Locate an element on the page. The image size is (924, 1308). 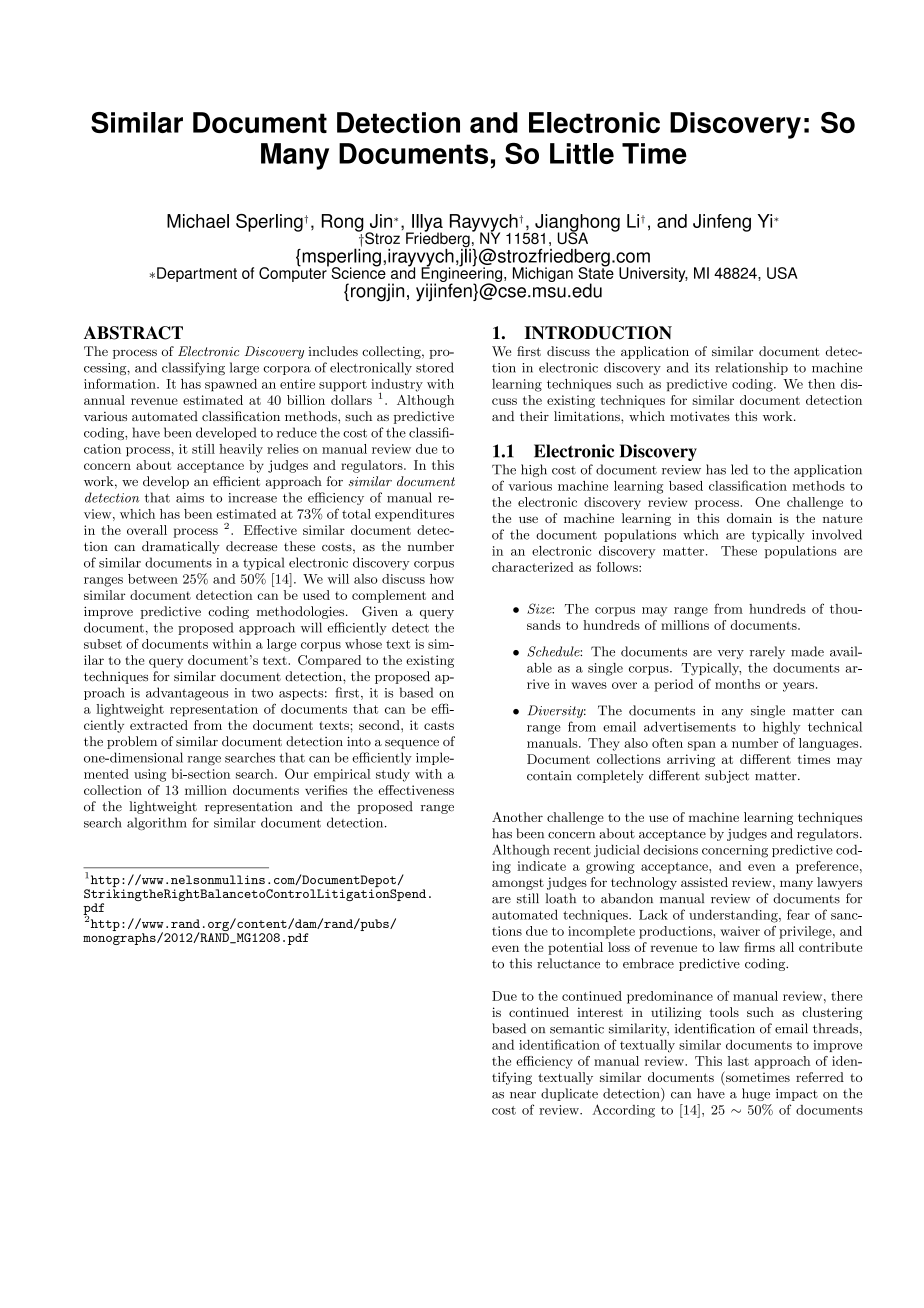
led is located at coordinates (739, 469).
